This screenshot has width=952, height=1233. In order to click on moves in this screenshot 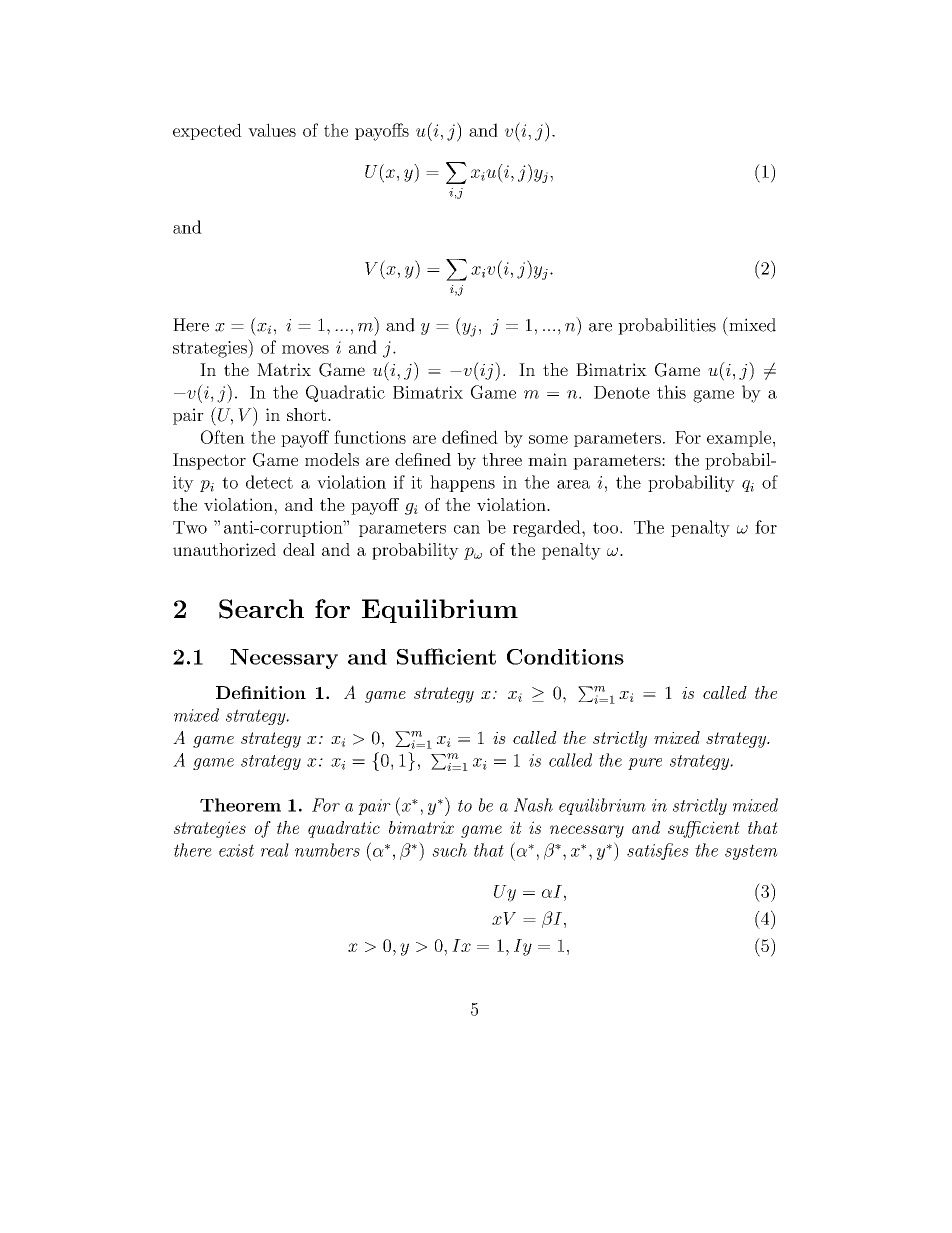, I will do `click(305, 349)`.
